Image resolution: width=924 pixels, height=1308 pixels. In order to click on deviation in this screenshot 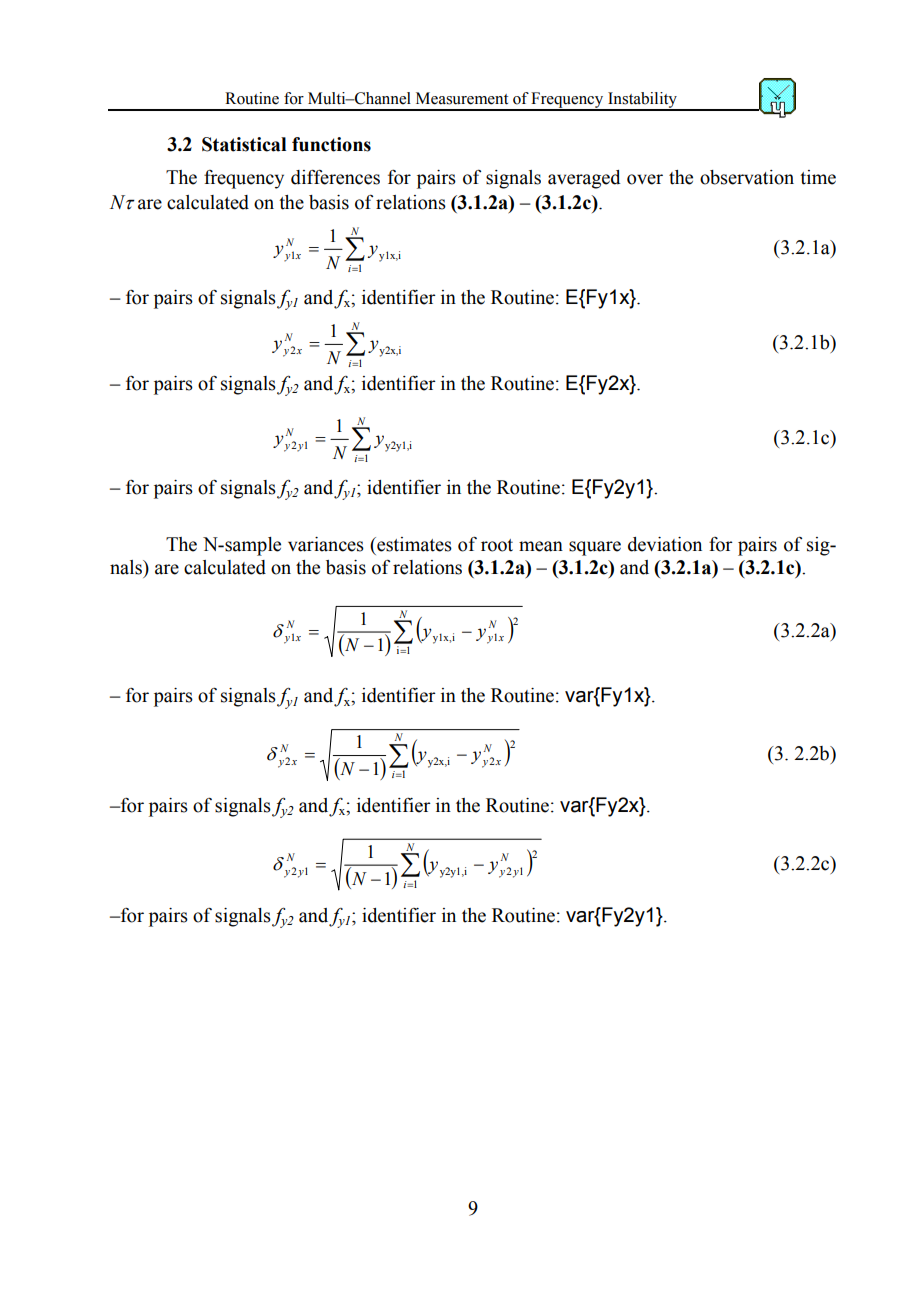, I will do `click(665, 544)`.
